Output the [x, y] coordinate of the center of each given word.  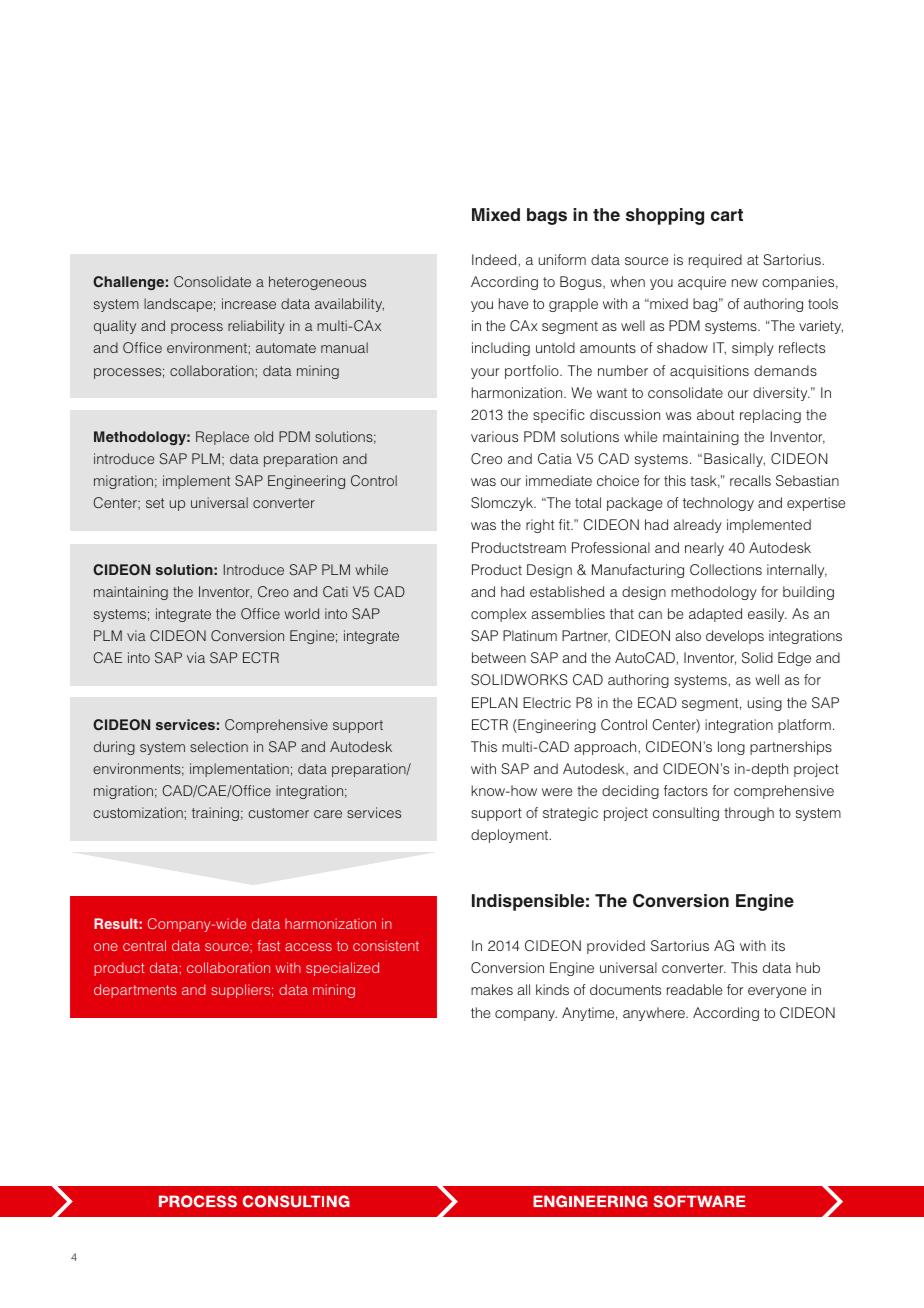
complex [499, 615]
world [301, 613]
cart [727, 215]
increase [249, 303]
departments [135, 991]
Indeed [495, 259]
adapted [715, 615]
